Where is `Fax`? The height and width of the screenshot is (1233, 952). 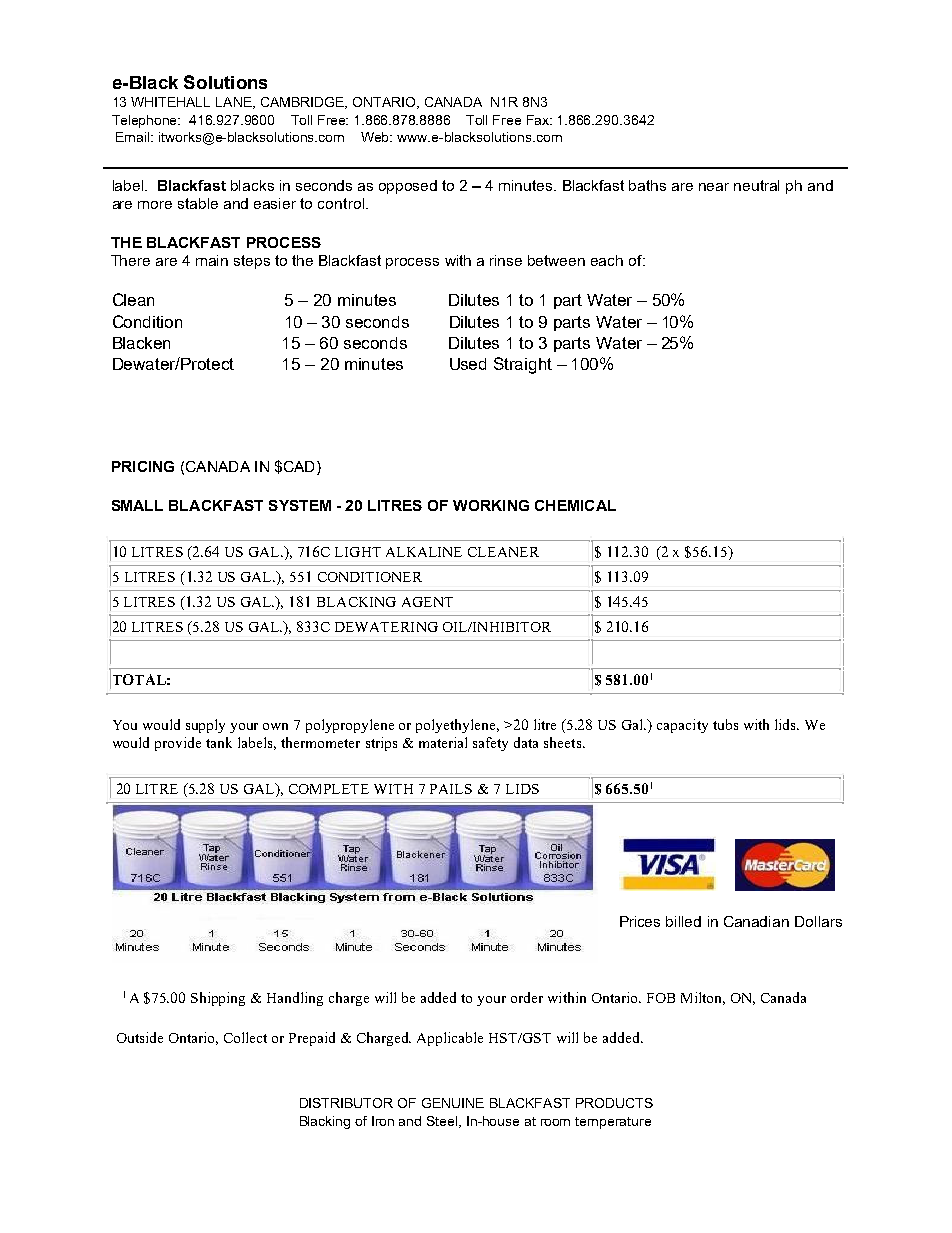 Fax is located at coordinates (539, 120).
